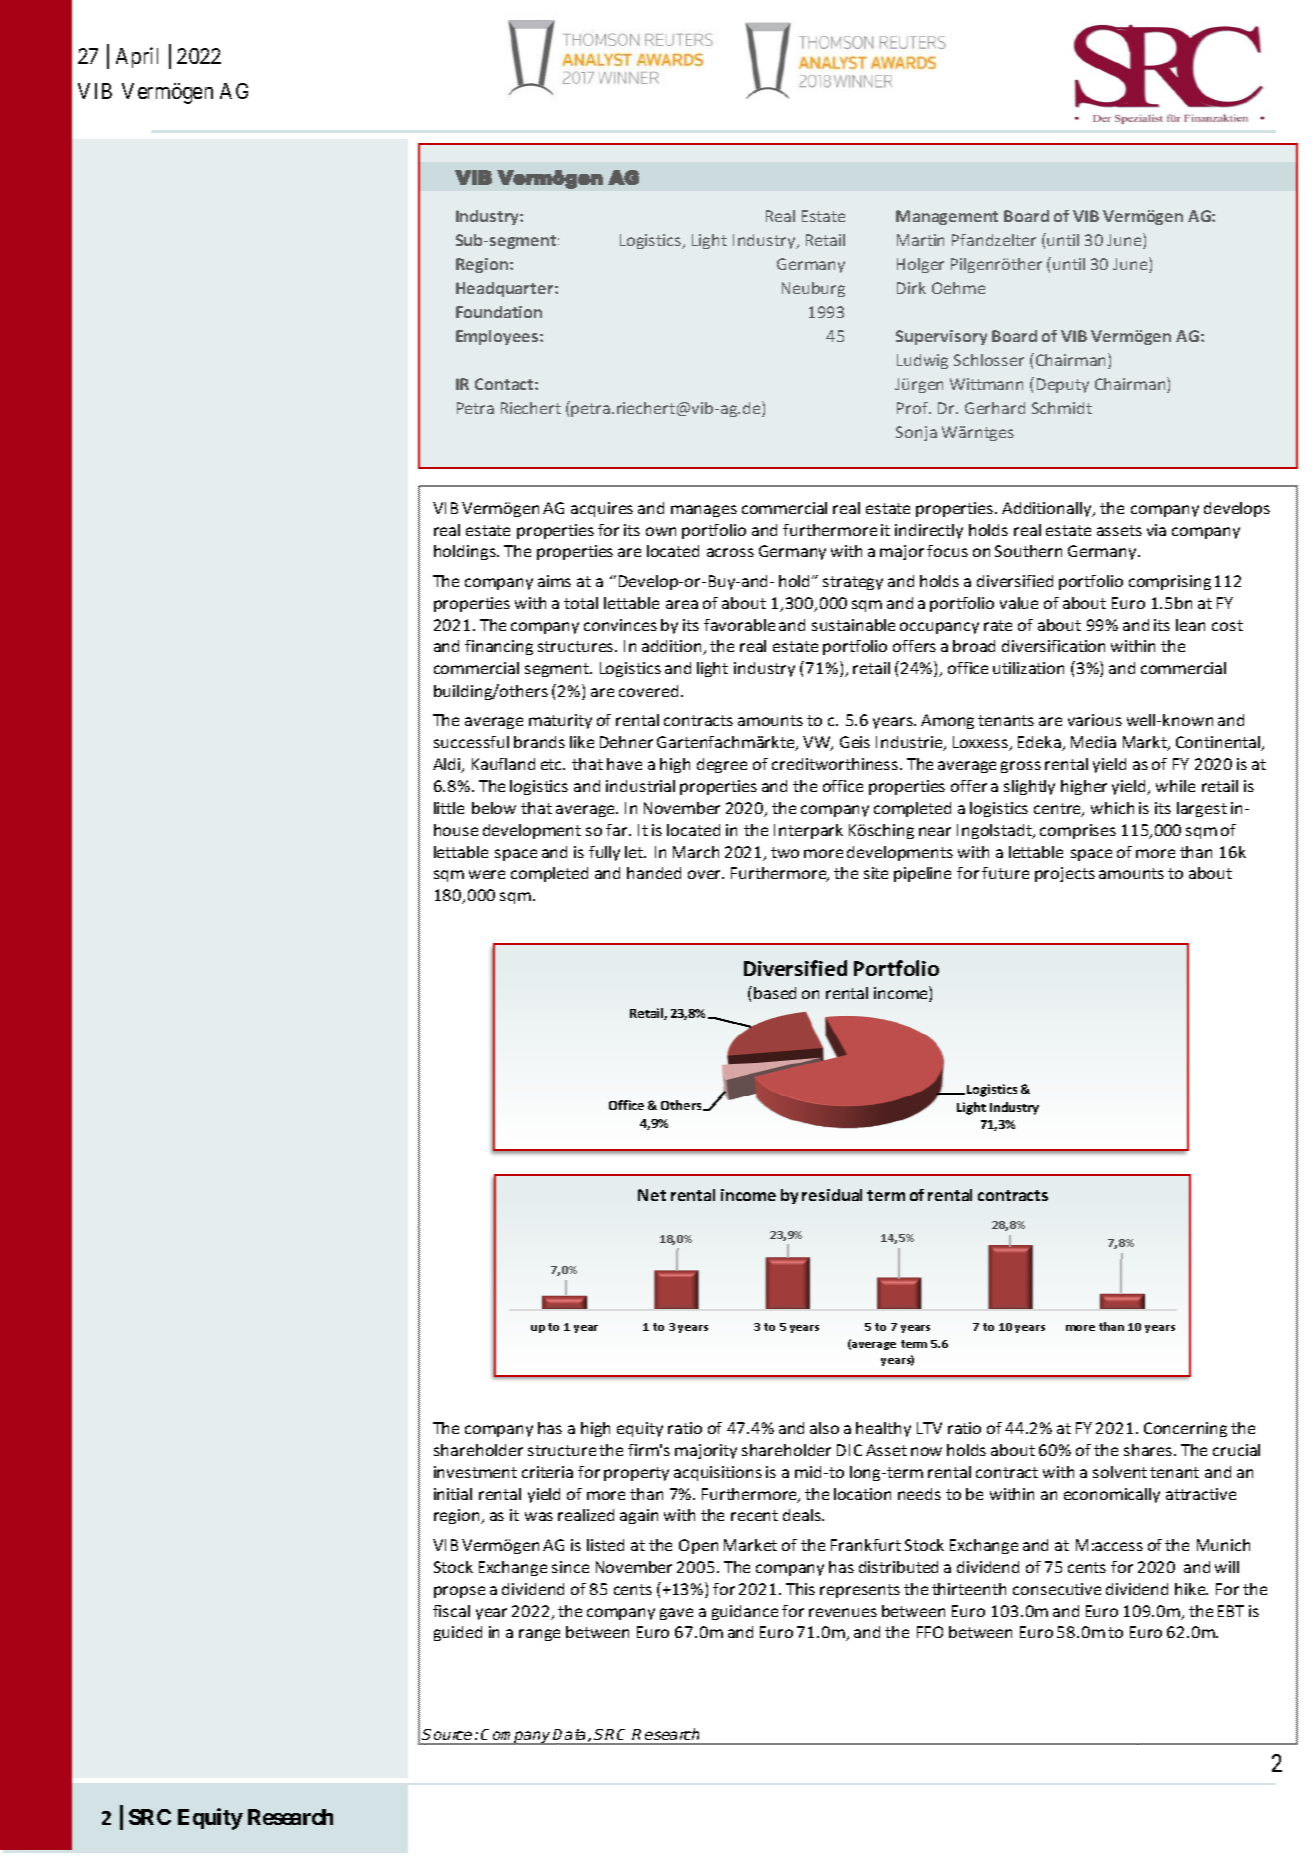 This screenshot has width=1314, height=1858. What do you see at coordinates (652, 1195) in the screenshot?
I see `Net` at bounding box center [652, 1195].
